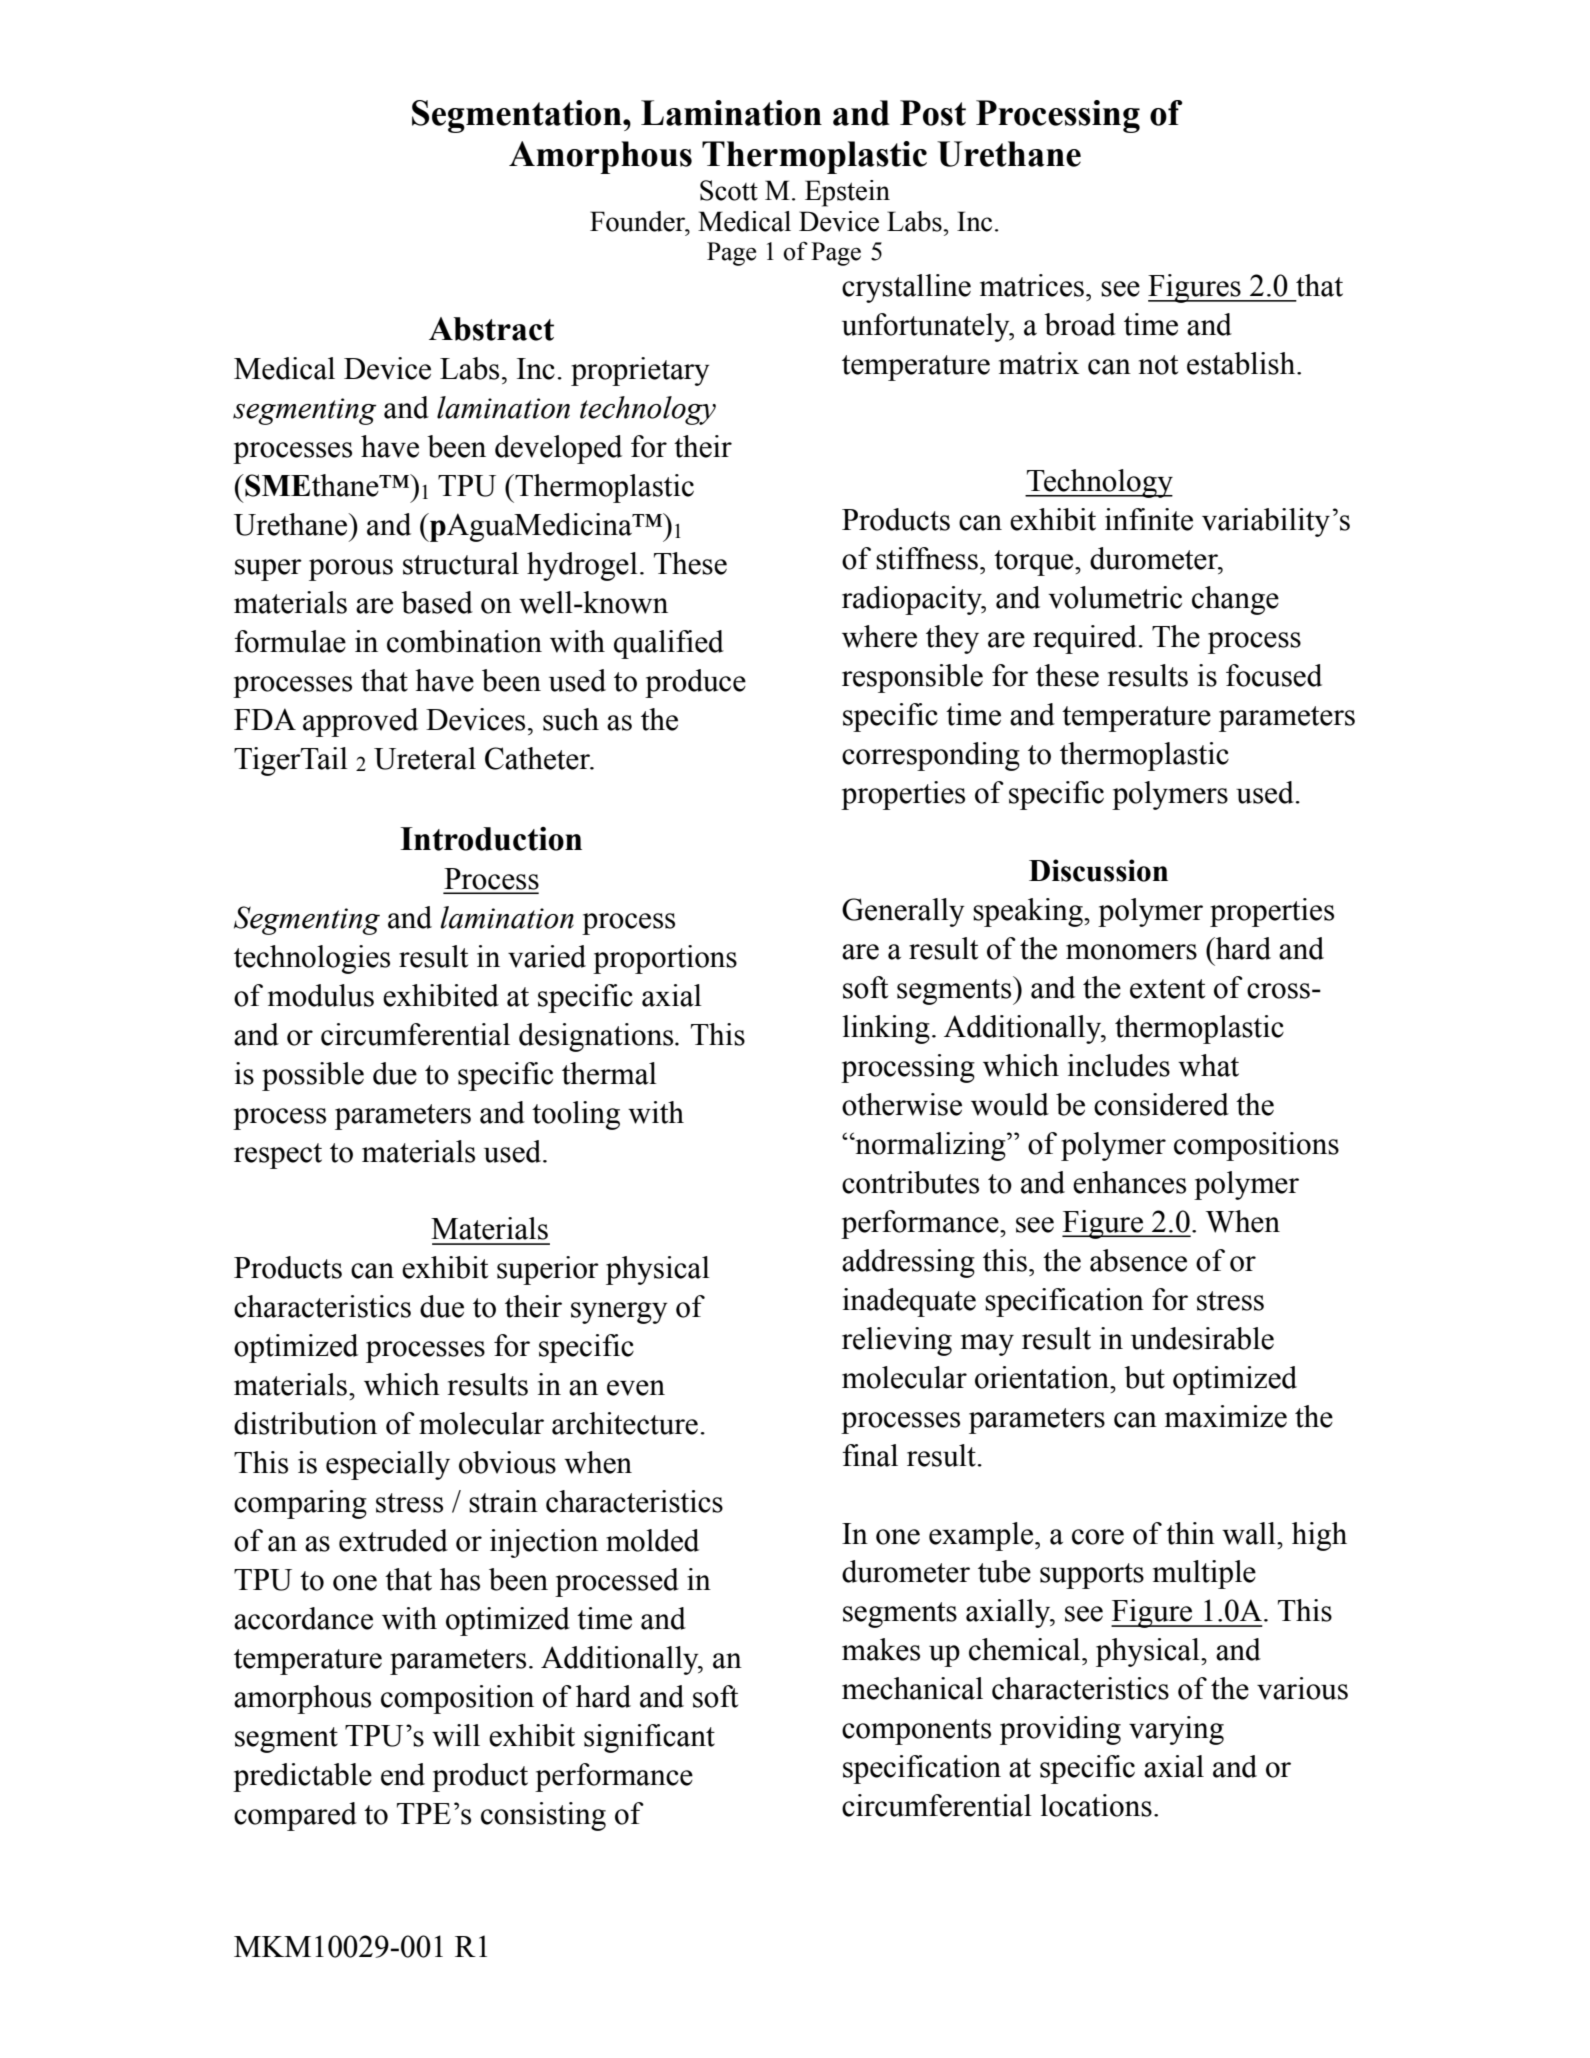  I want to click on technologies, so click(312, 959).
